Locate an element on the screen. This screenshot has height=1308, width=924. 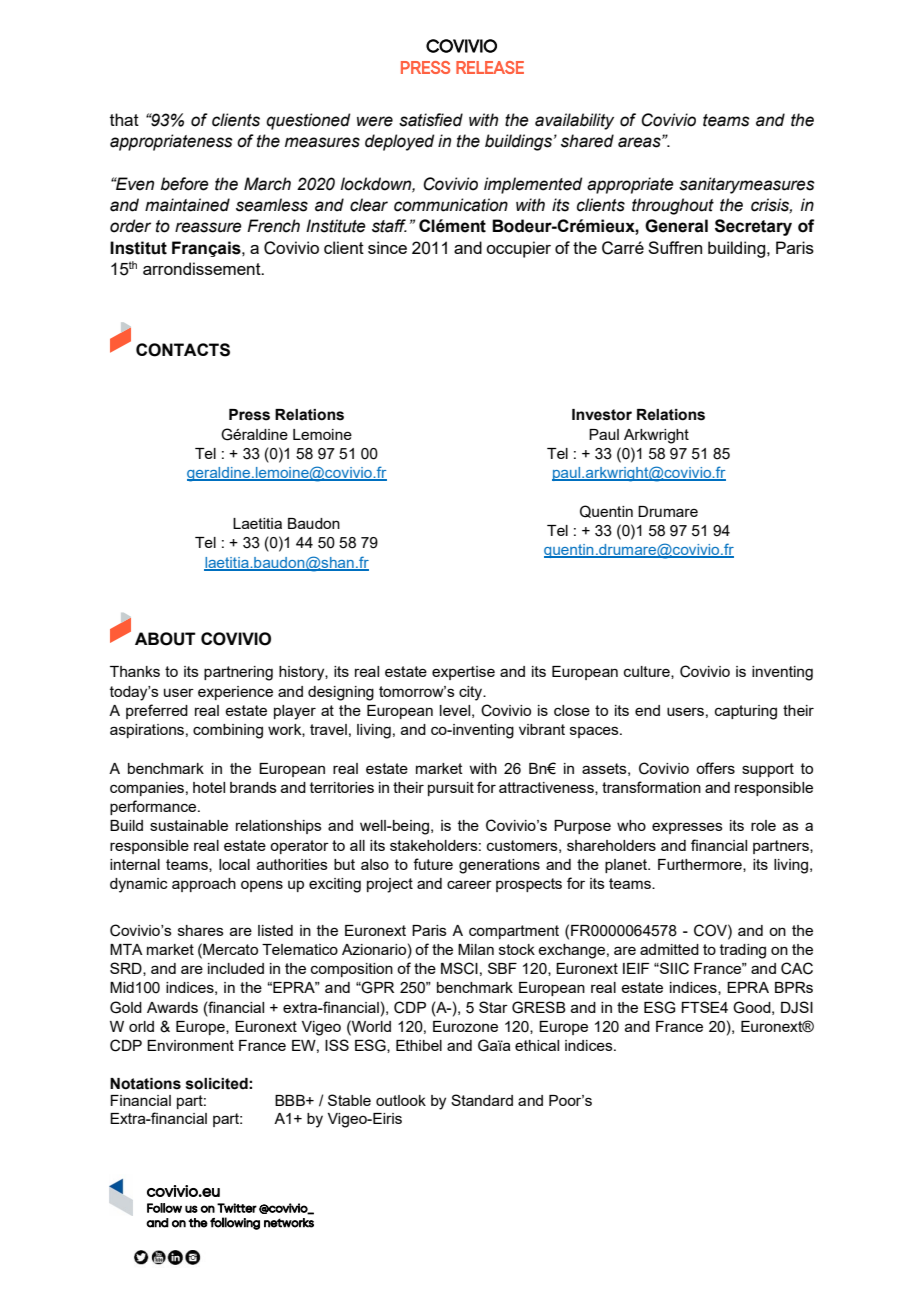
areas is located at coordinates (640, 142).
